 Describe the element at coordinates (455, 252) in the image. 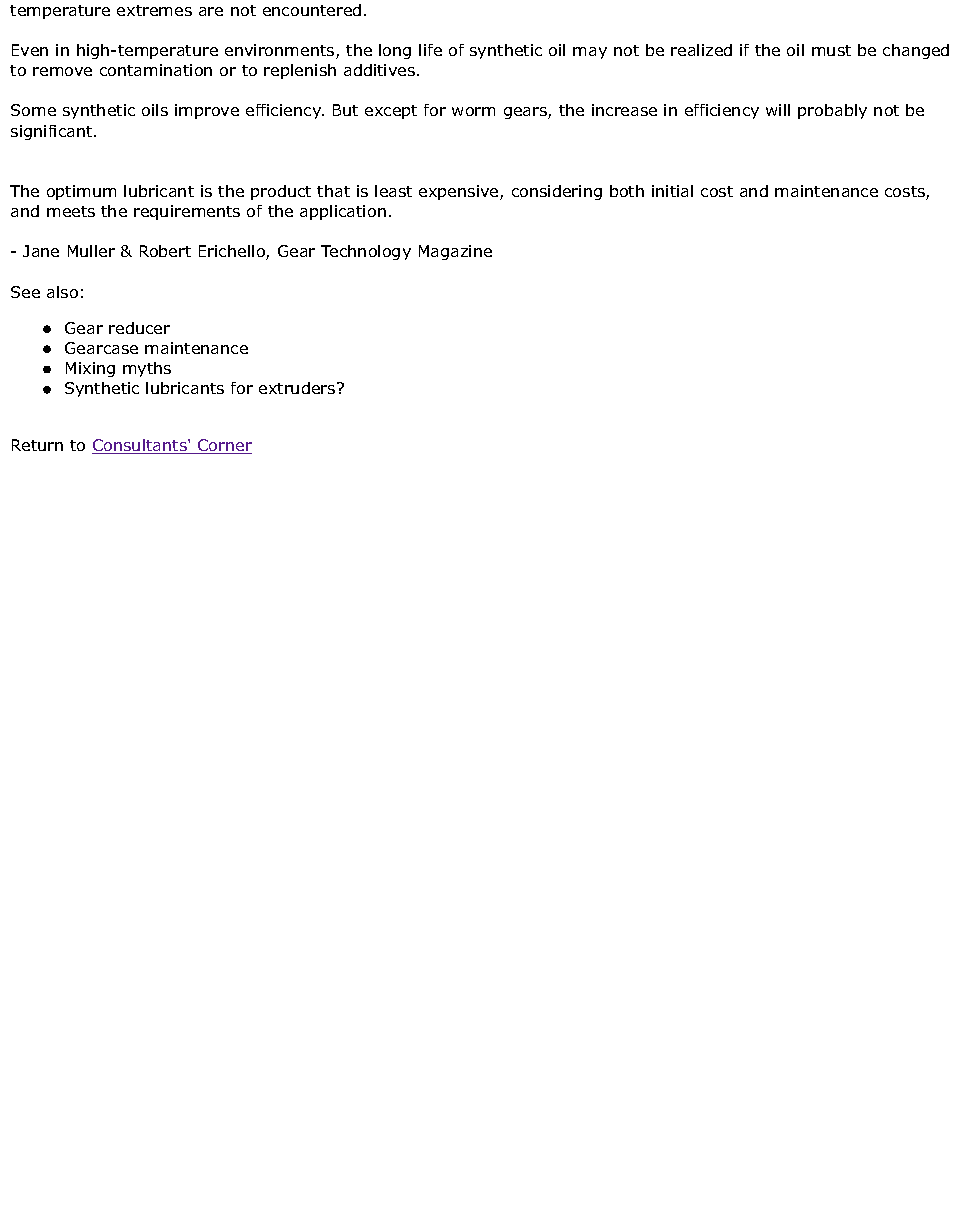

I see `Magazine` at that location.
